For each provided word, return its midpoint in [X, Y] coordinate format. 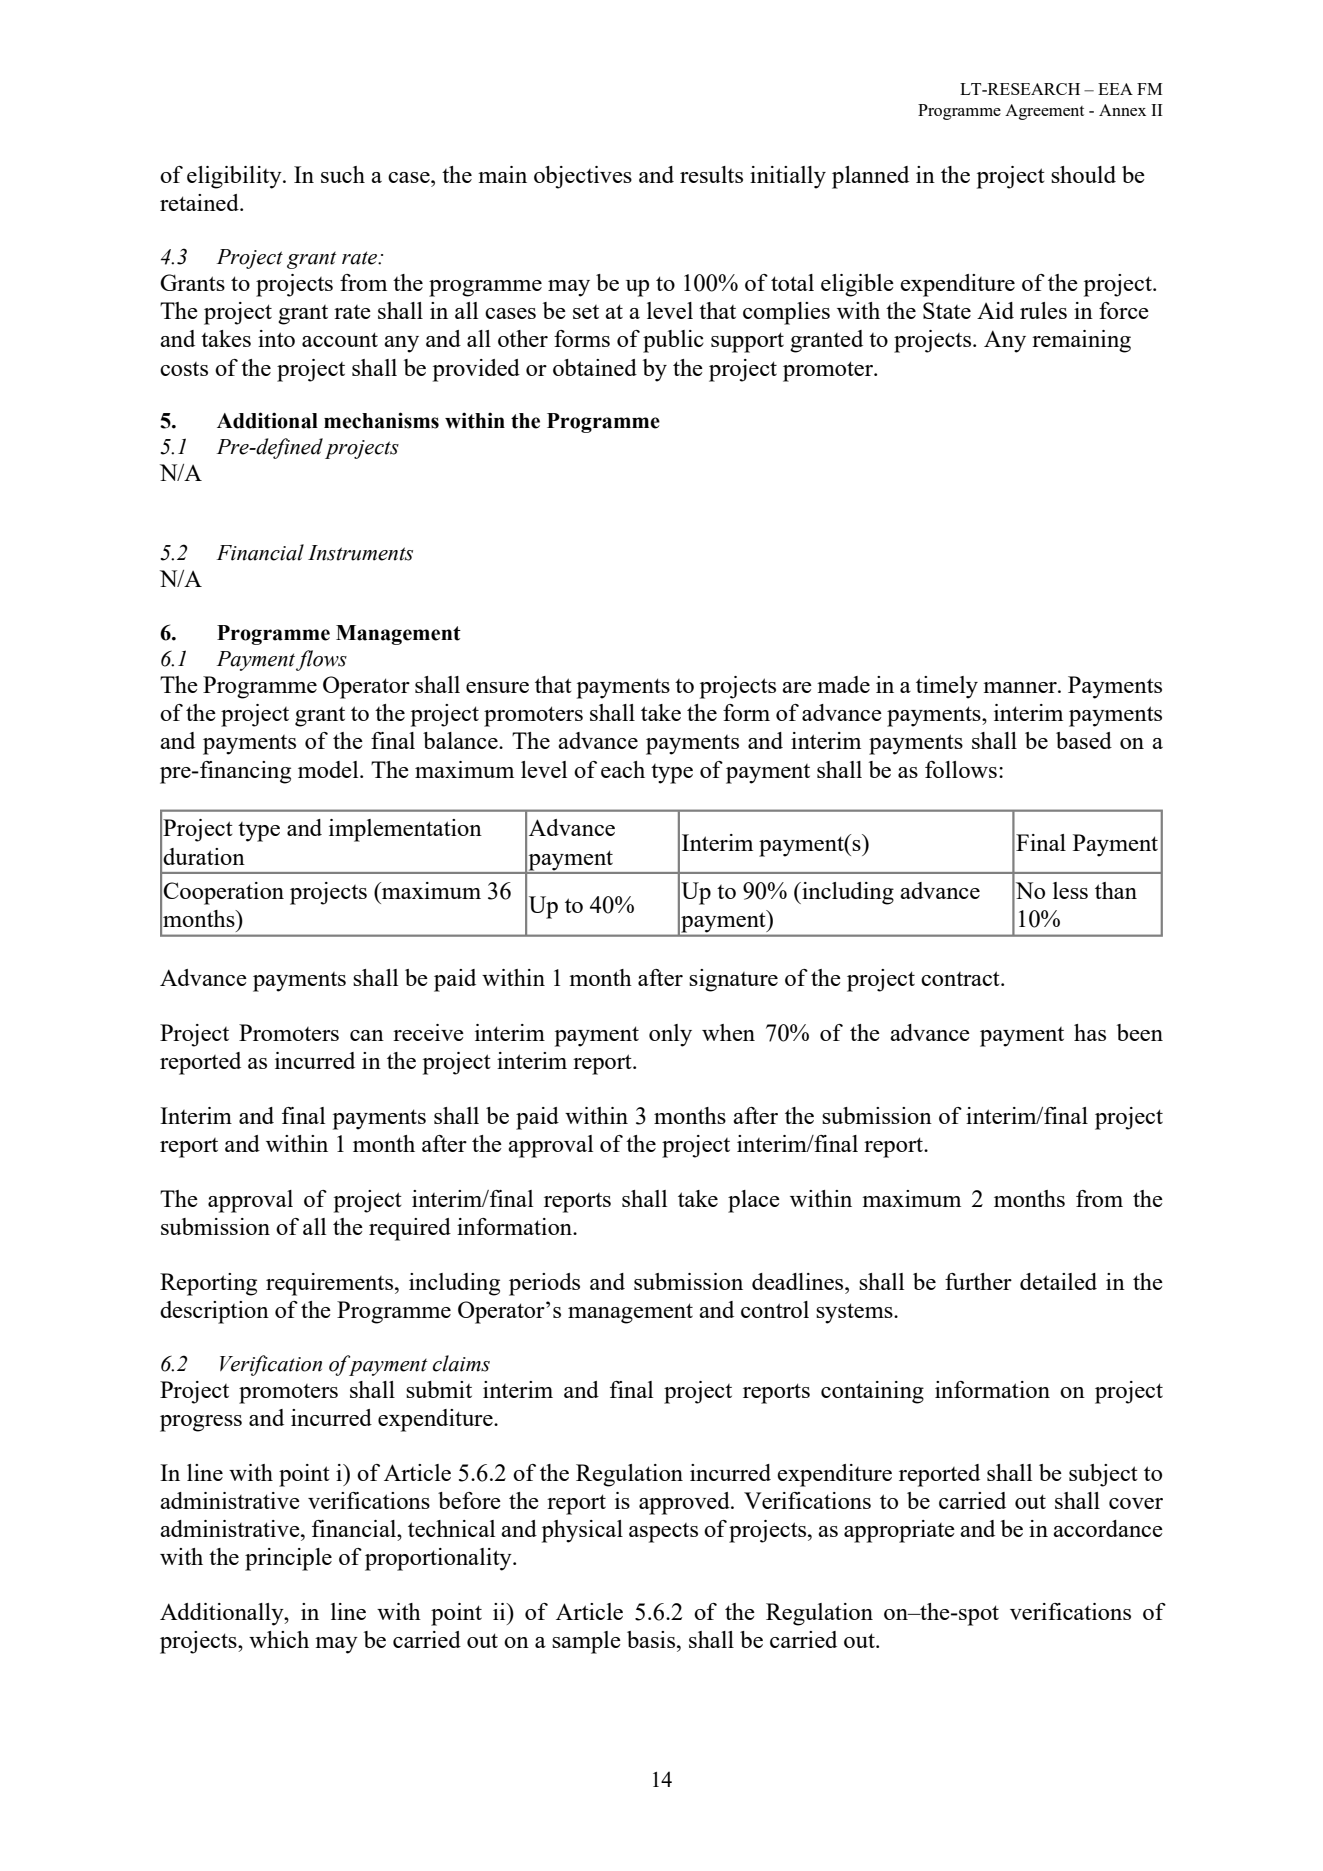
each [623, 769]
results [711, 174]
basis [652, 1639]
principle [288, 1559]
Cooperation [223, 893]
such [343, 174]
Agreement [1044, 112]
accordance [1108, 1528]
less [1070, 890]
